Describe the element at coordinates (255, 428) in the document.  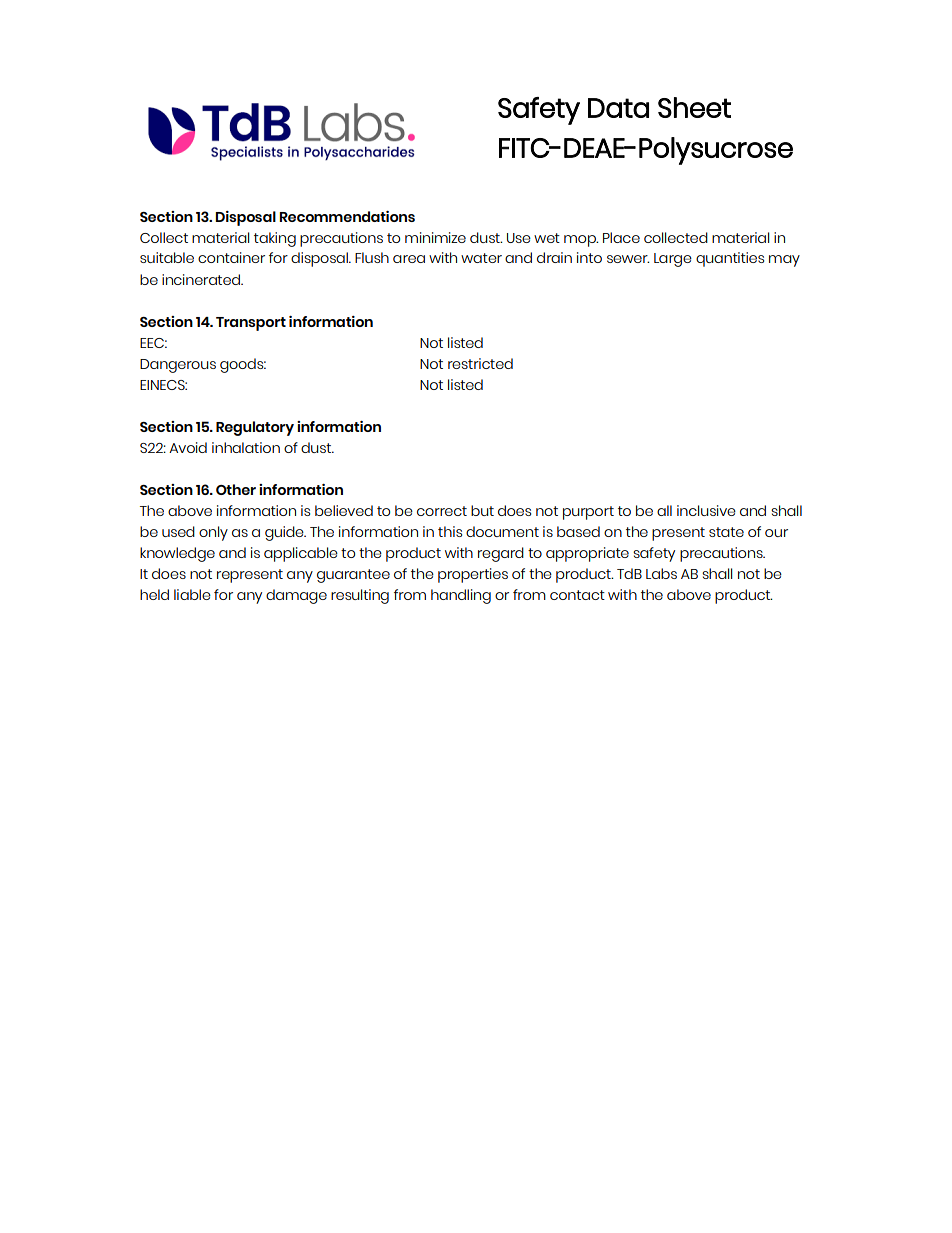
I see `Regulatory` at that location.
